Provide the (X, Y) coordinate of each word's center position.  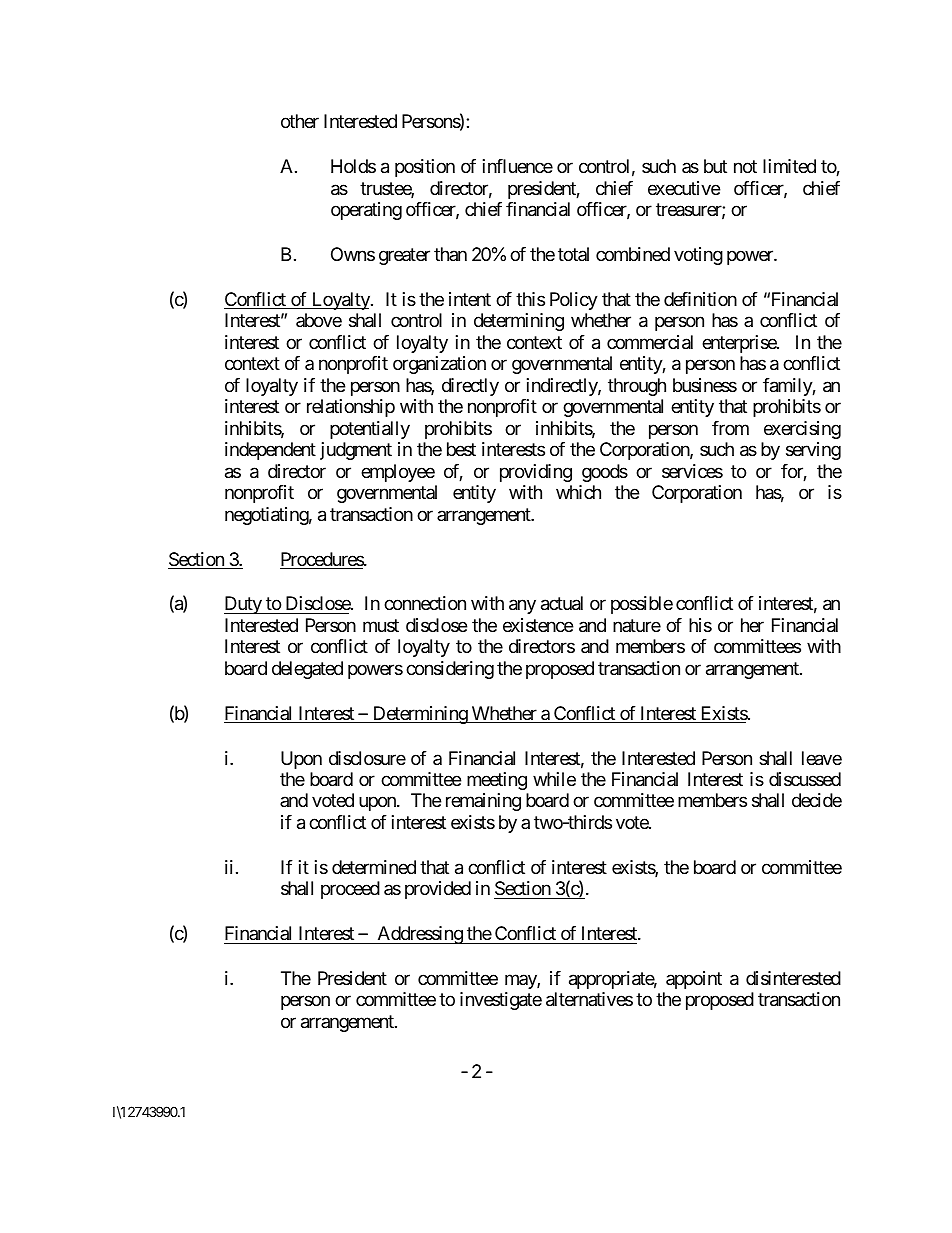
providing (536, 473)
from (730, 428)
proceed (350, 890)
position (425, 168)
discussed (805, 779)
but (715, 166)
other (300, 121)
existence (538, 625)
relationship (351, 408)
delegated (307, 670)
